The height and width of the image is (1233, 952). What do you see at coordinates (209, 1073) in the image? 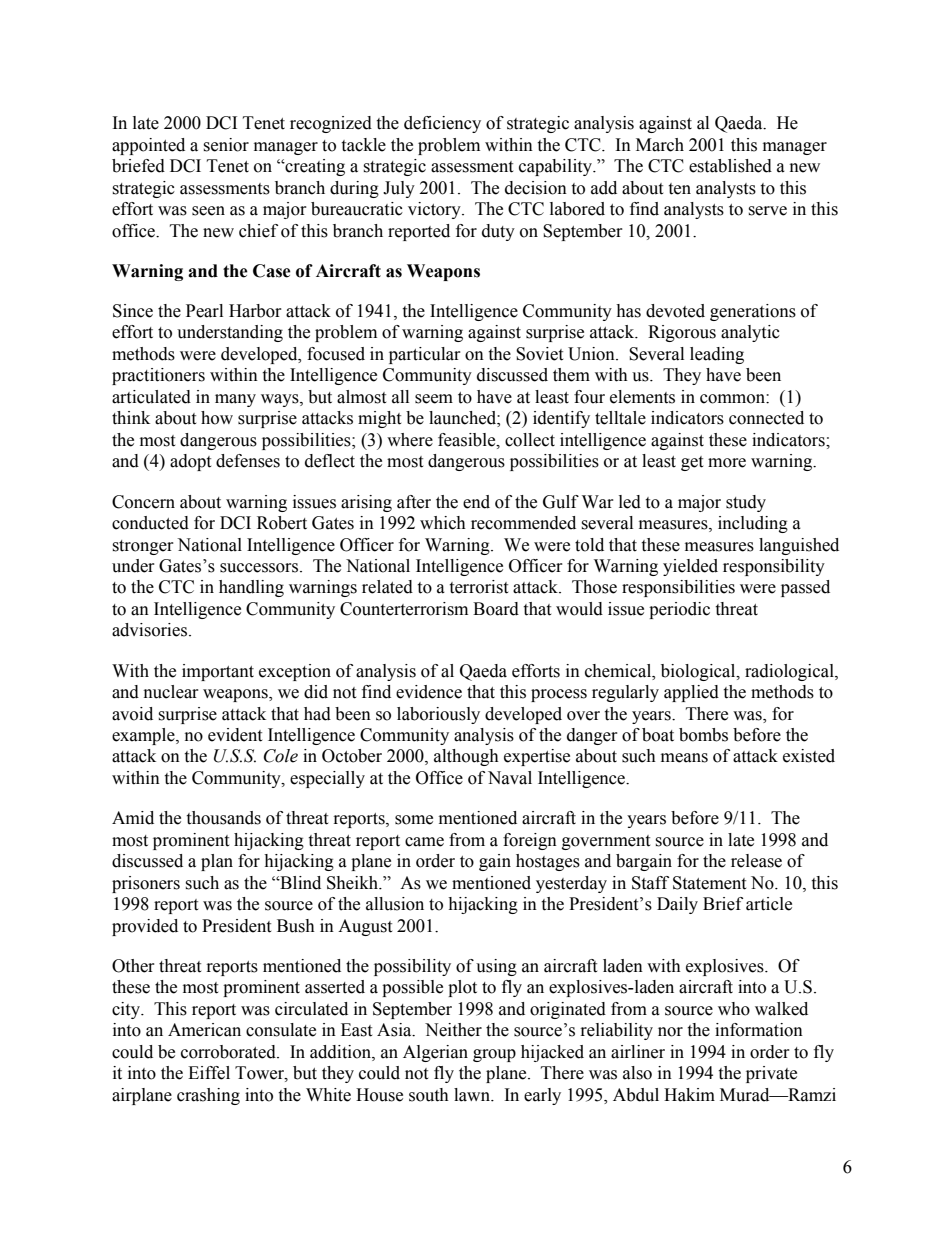
I see `Eiffel` at bounding box center [209, 1073].
